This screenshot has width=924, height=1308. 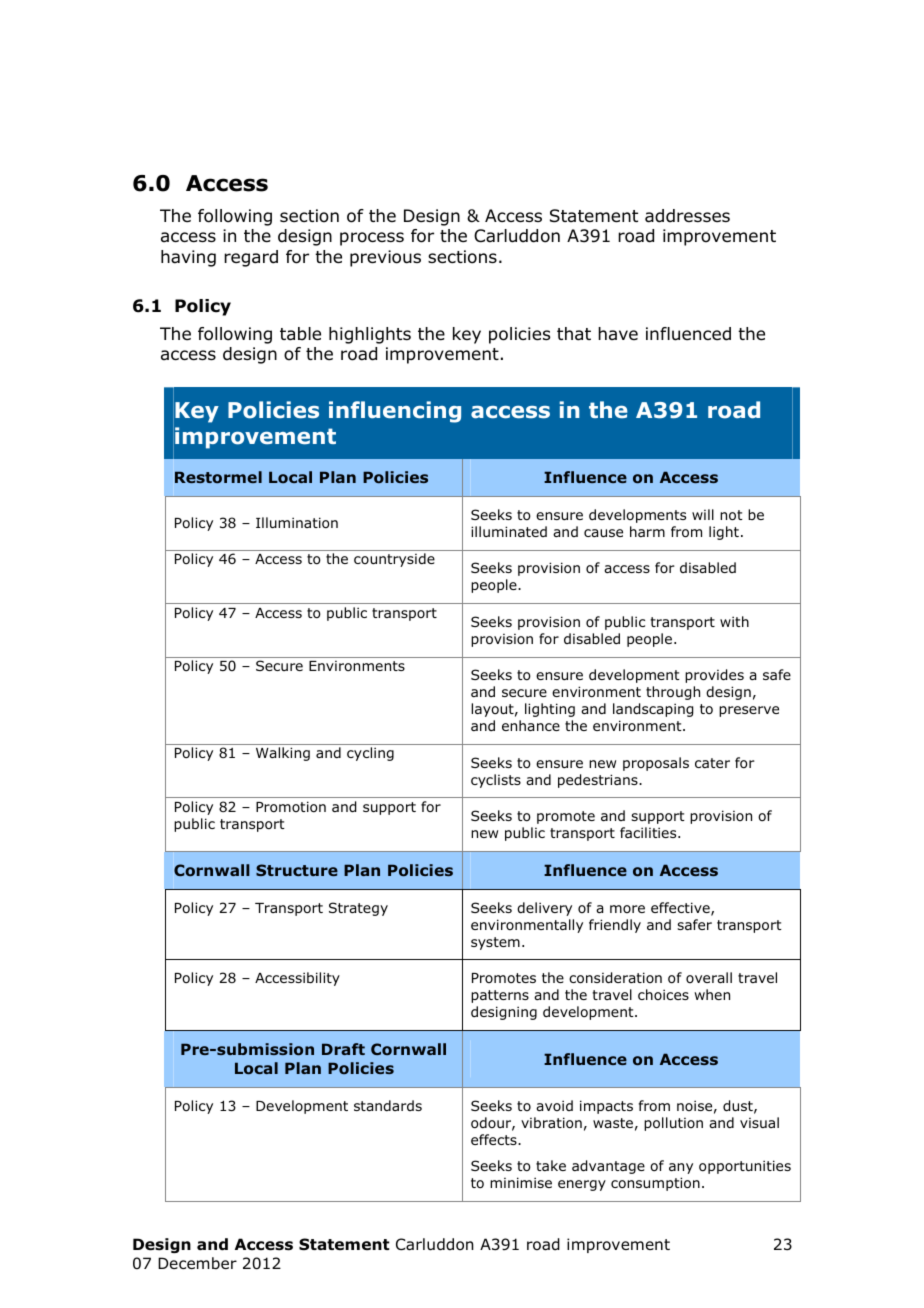 What do you see at coordinates (283, 754) in the screenshot?
I see `Walking` at bounding box center [283, 754].
